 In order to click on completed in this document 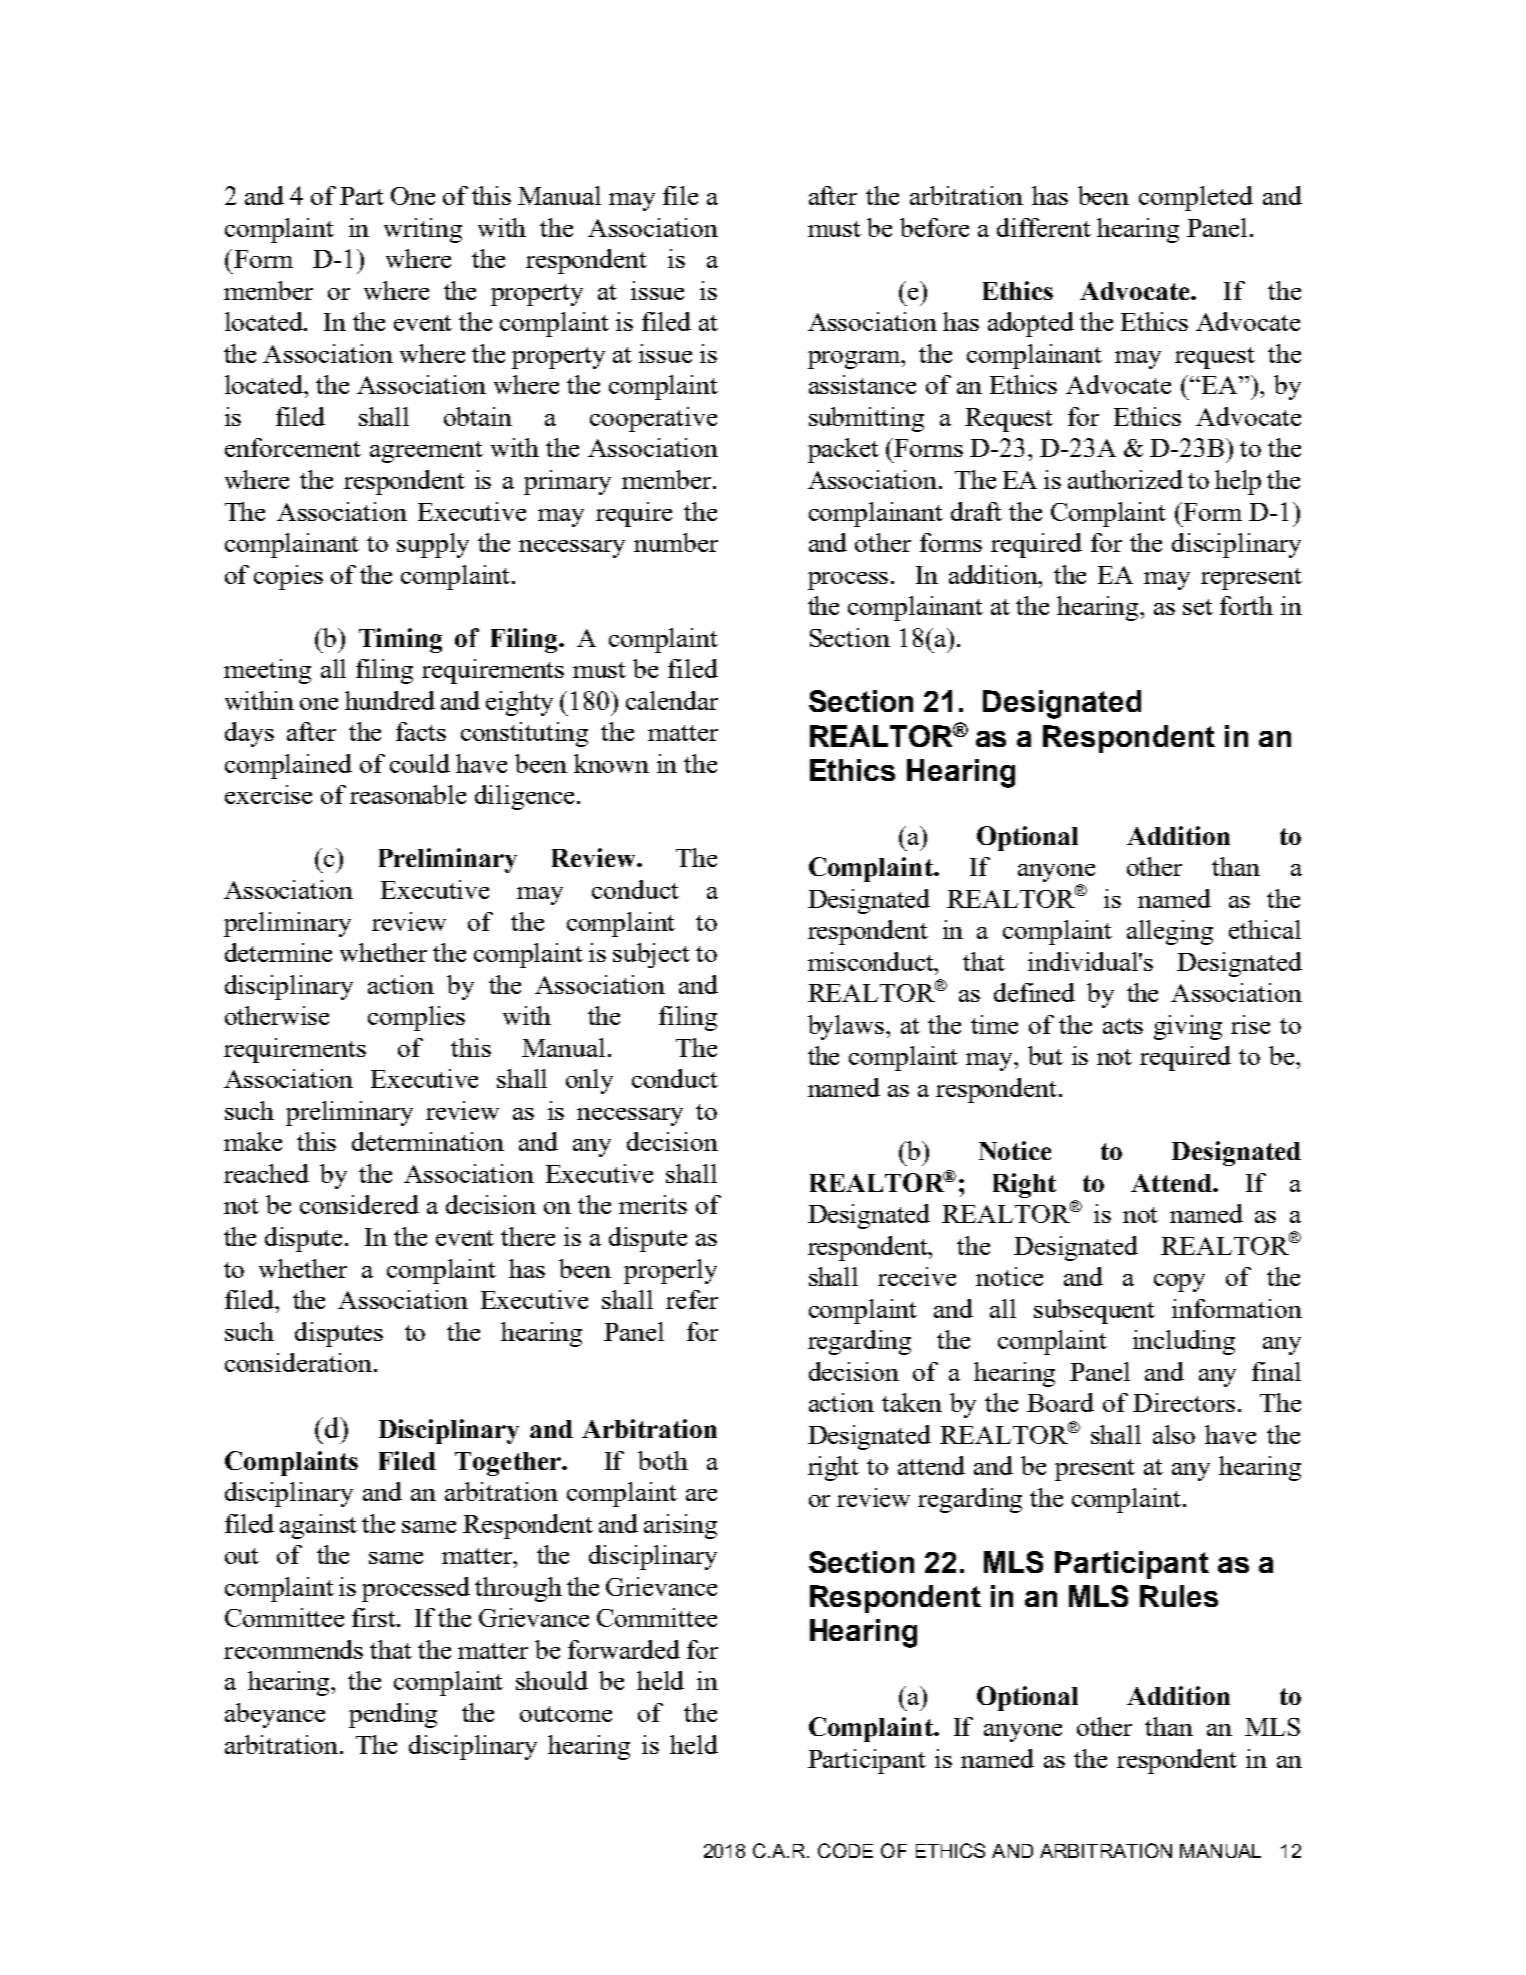, I will do `click(1196, 198)`.
